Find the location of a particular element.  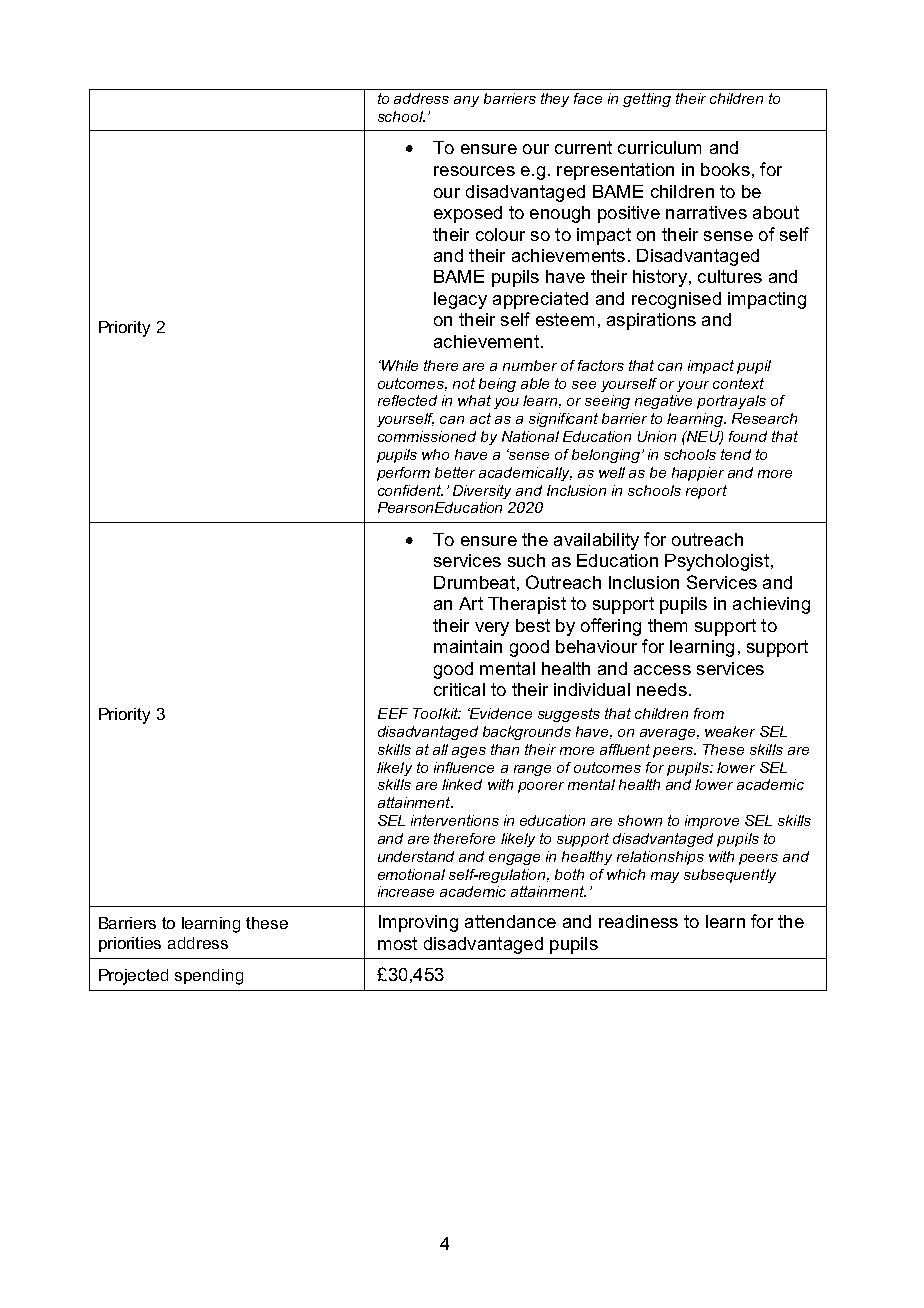

spending is located at coordinates (209, 977).
